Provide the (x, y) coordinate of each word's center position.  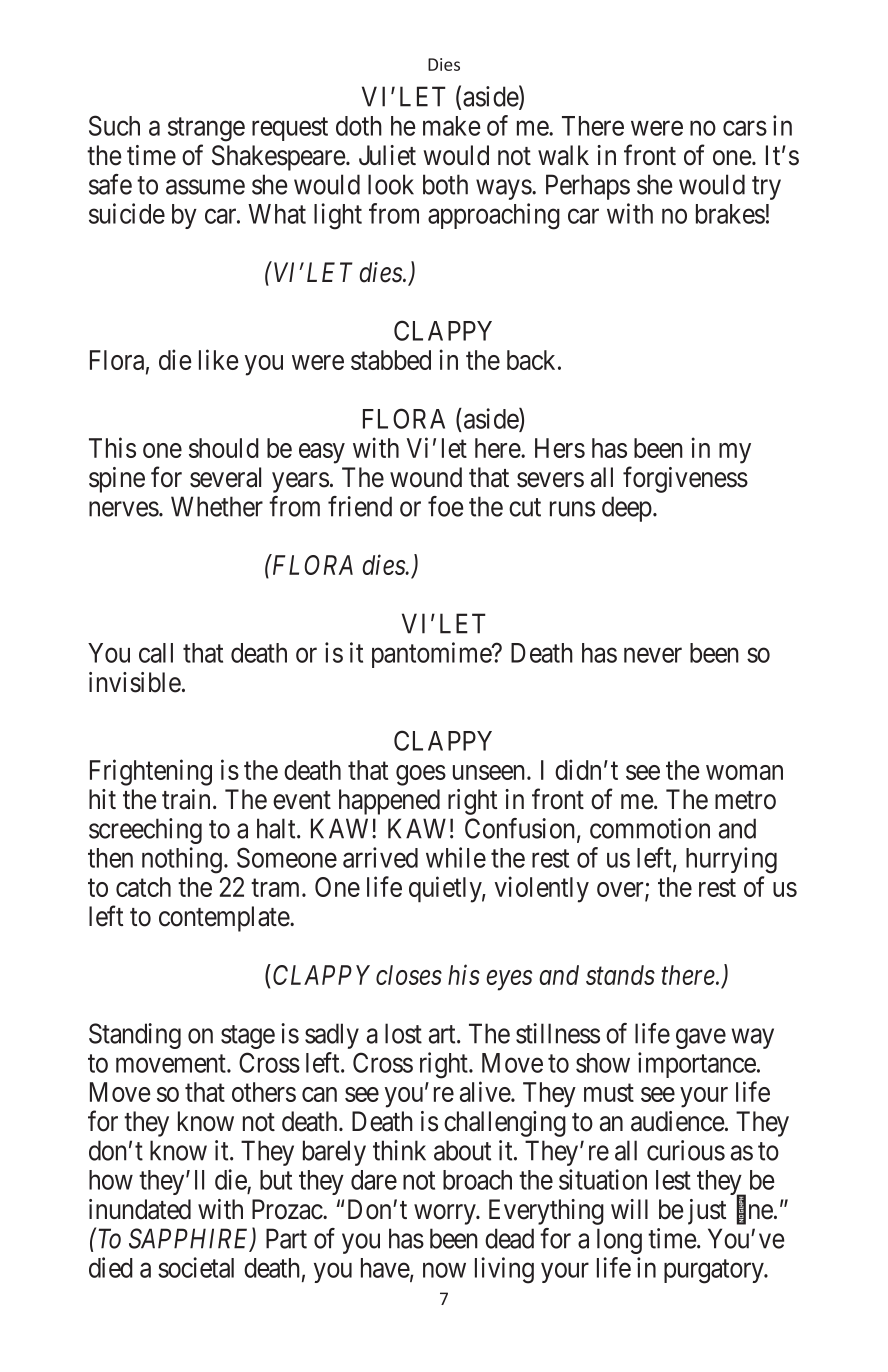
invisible (135, 682)
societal (196, 1267)
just (707, 1212)
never (653, 655)
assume (205, 187)
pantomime (432, 655)
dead (509, 1238)
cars (745, 128)
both (445, 184)
